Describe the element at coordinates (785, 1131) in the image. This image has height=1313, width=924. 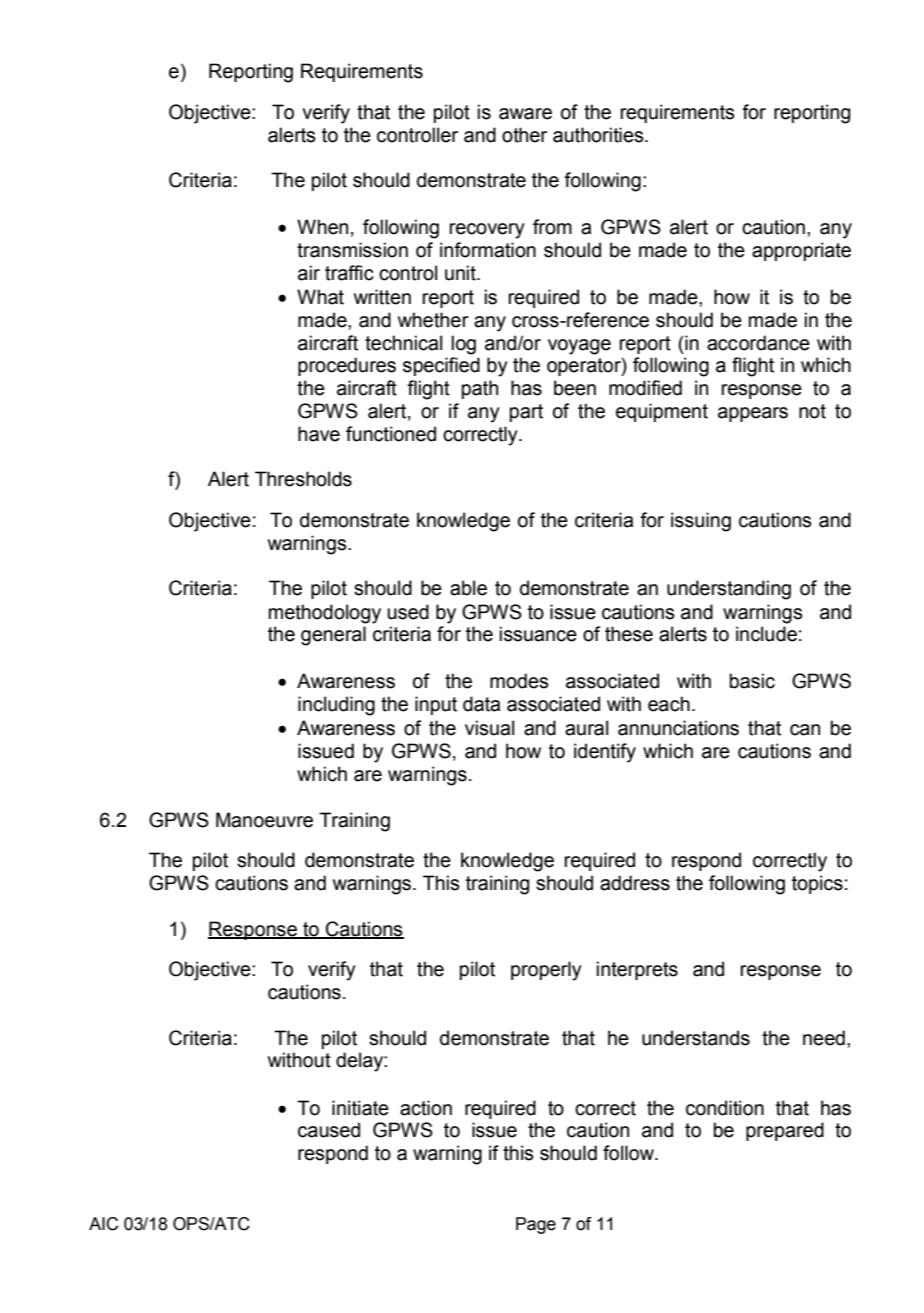
I see `prepared` at that location.
